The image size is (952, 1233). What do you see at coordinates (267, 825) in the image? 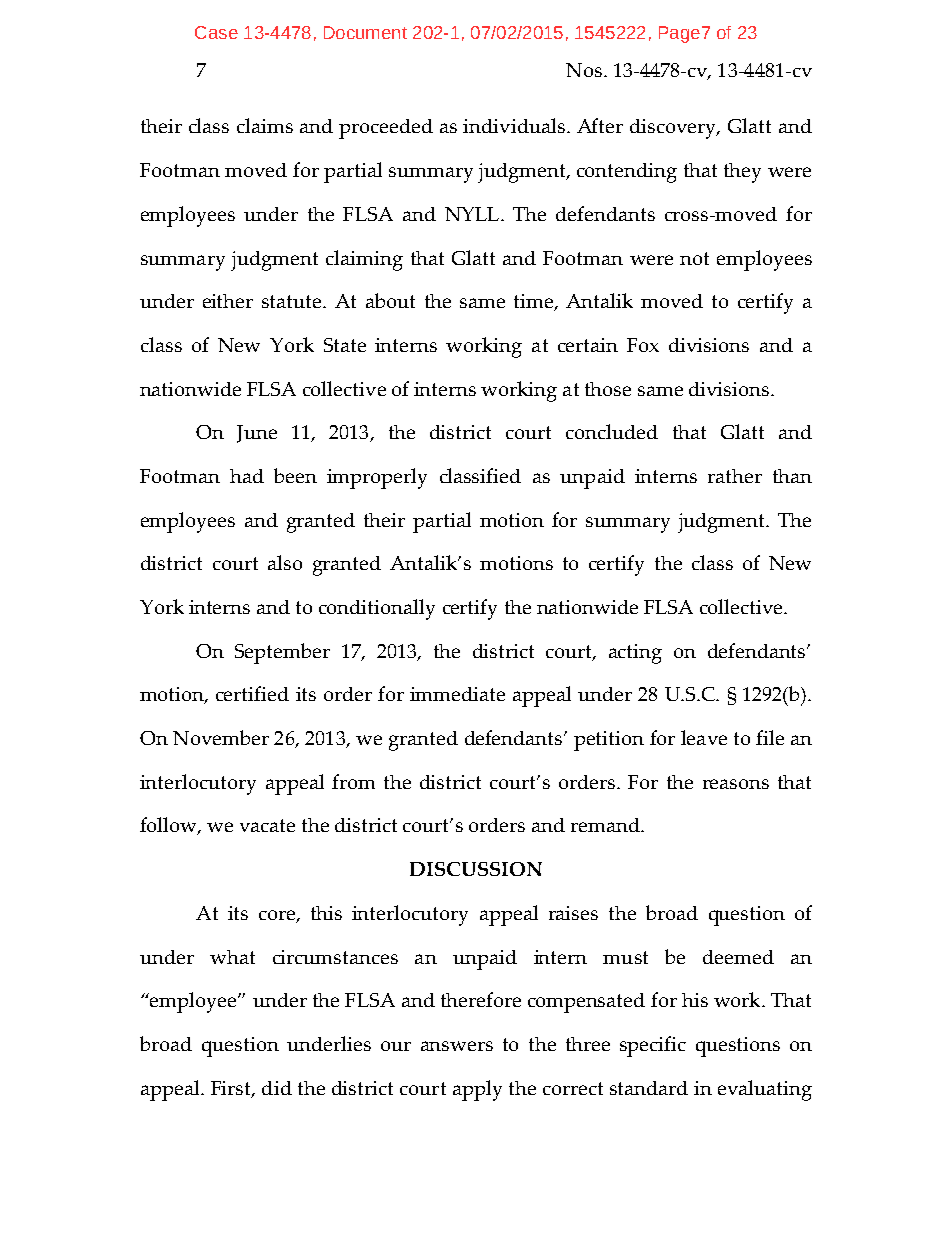
I see `vacate` at bounding box center [267, 825].
